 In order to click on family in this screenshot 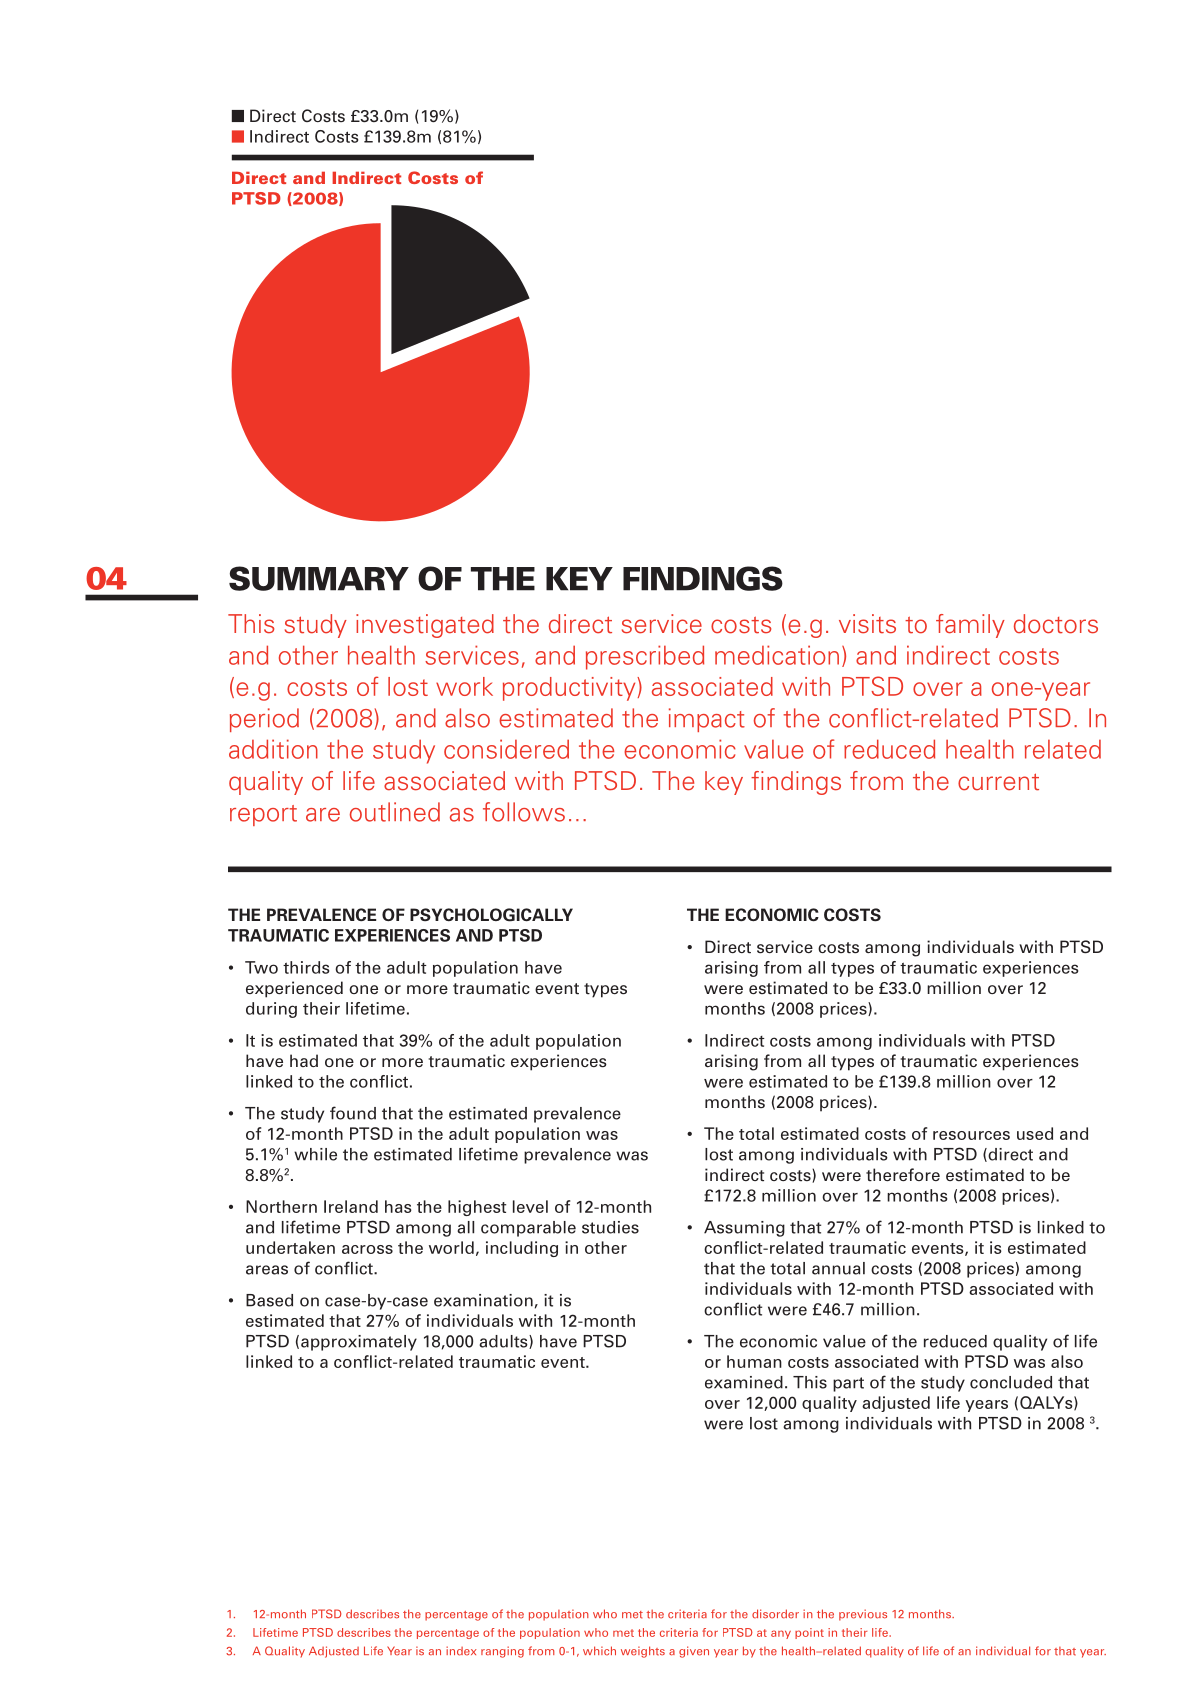, I will do `click(970, 626)`.
